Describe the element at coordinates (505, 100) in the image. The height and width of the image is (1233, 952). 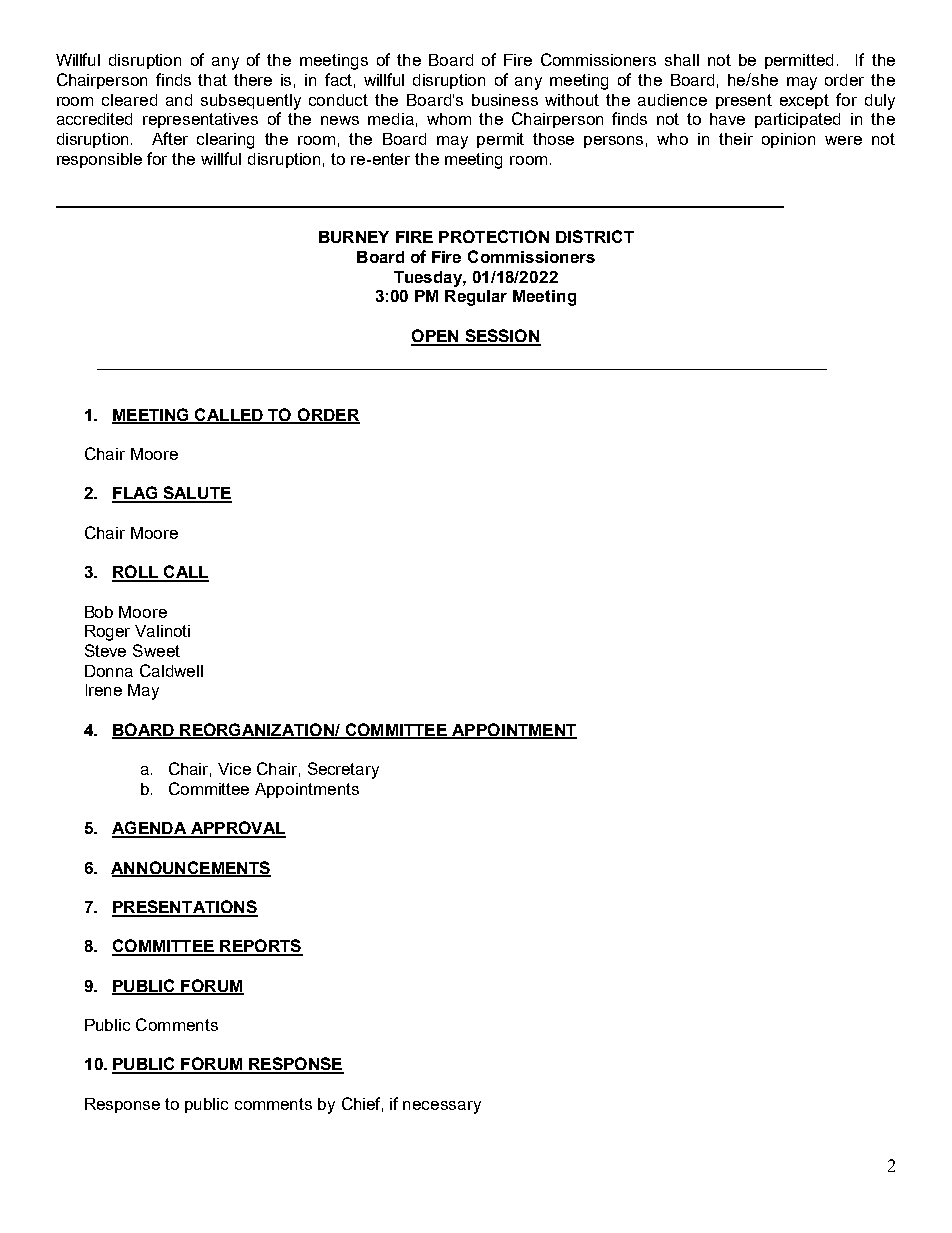
I see `business` at that location.
